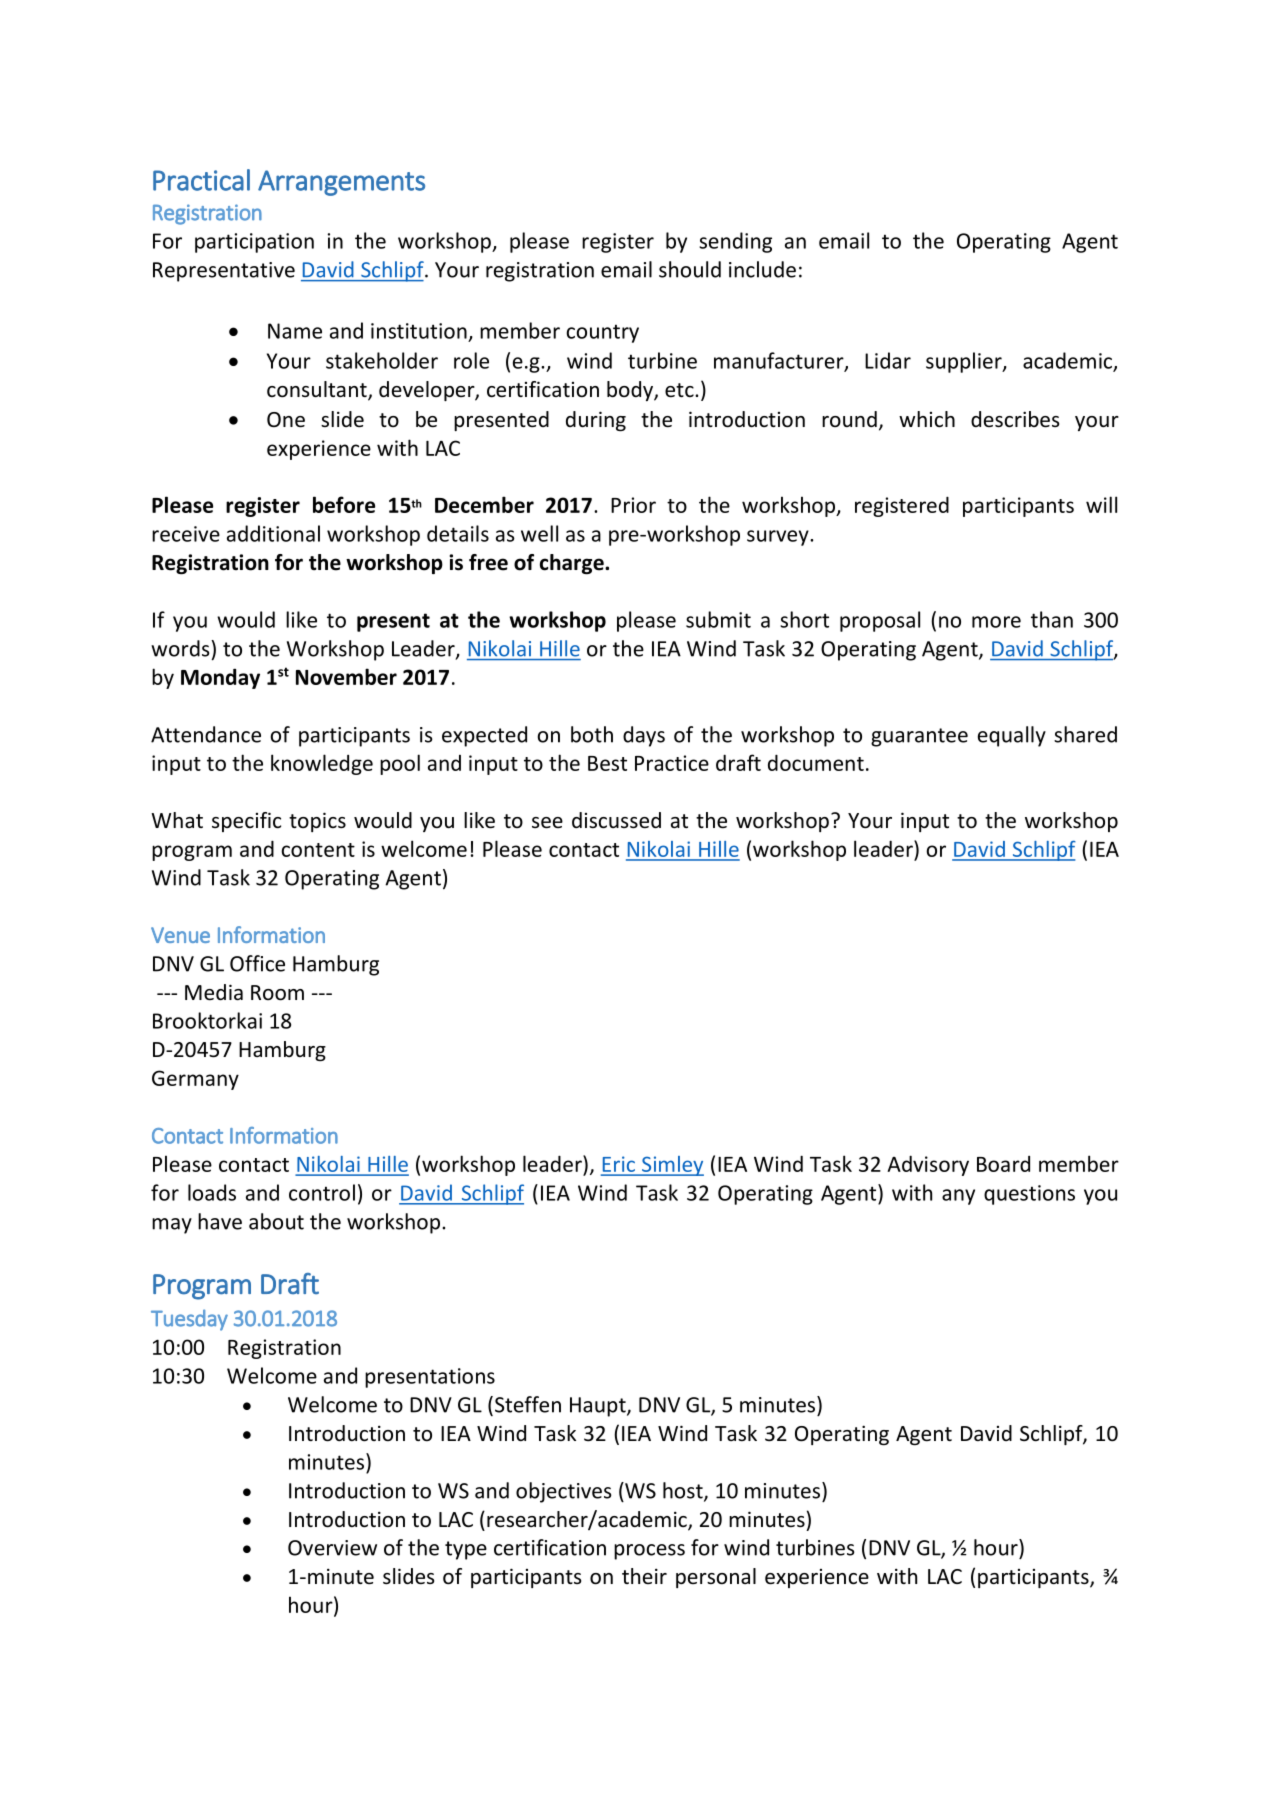 Image resolution: width=1270 pixels, height=1796 pixels. Describe the element at coordinates (273, 533) in the screenshot. I see `additional` at that location.
